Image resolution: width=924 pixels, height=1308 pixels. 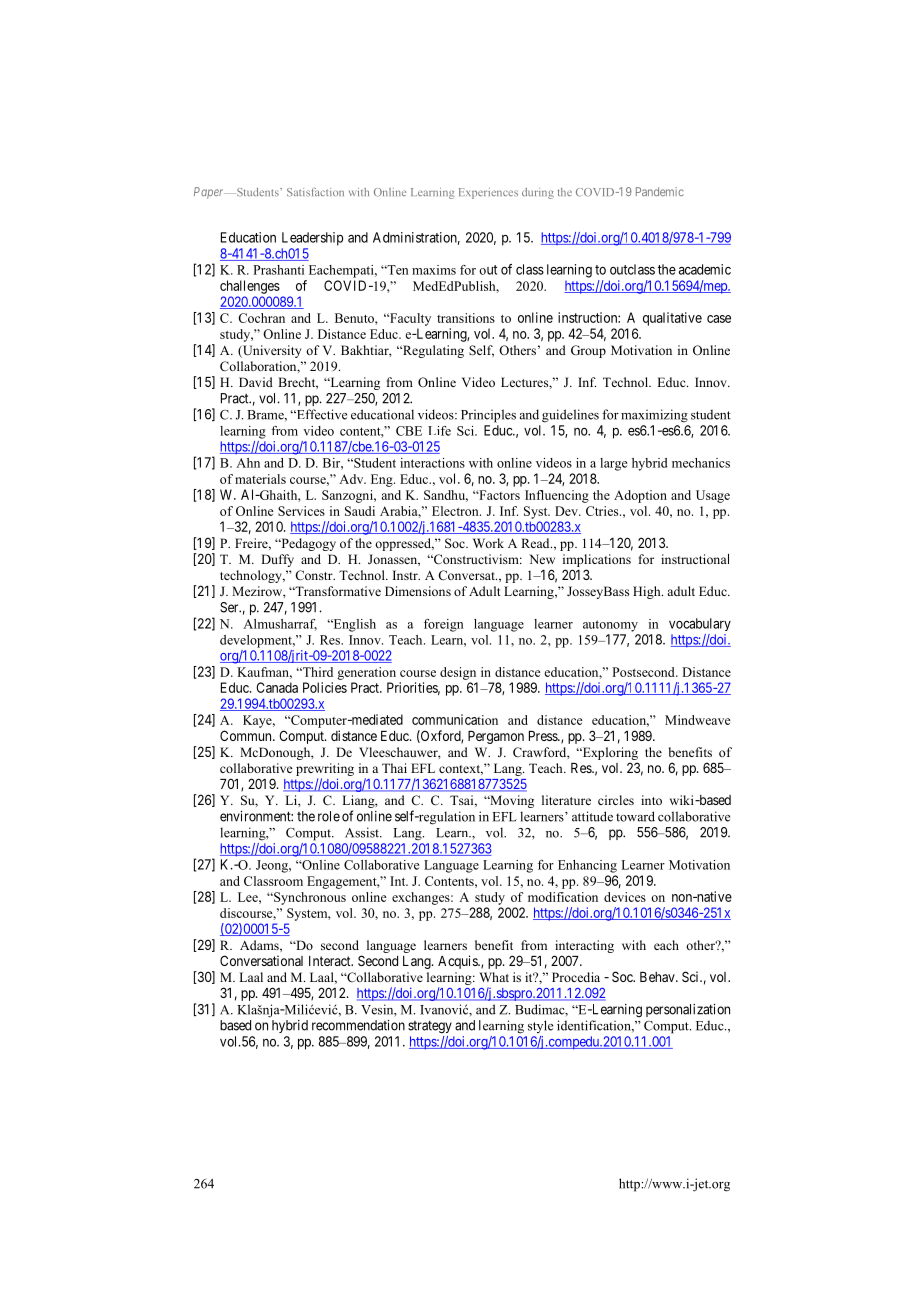 What do you see at coordinates (444, 625) in the page?
I see `foreign` at bounding box center [444, 625].
